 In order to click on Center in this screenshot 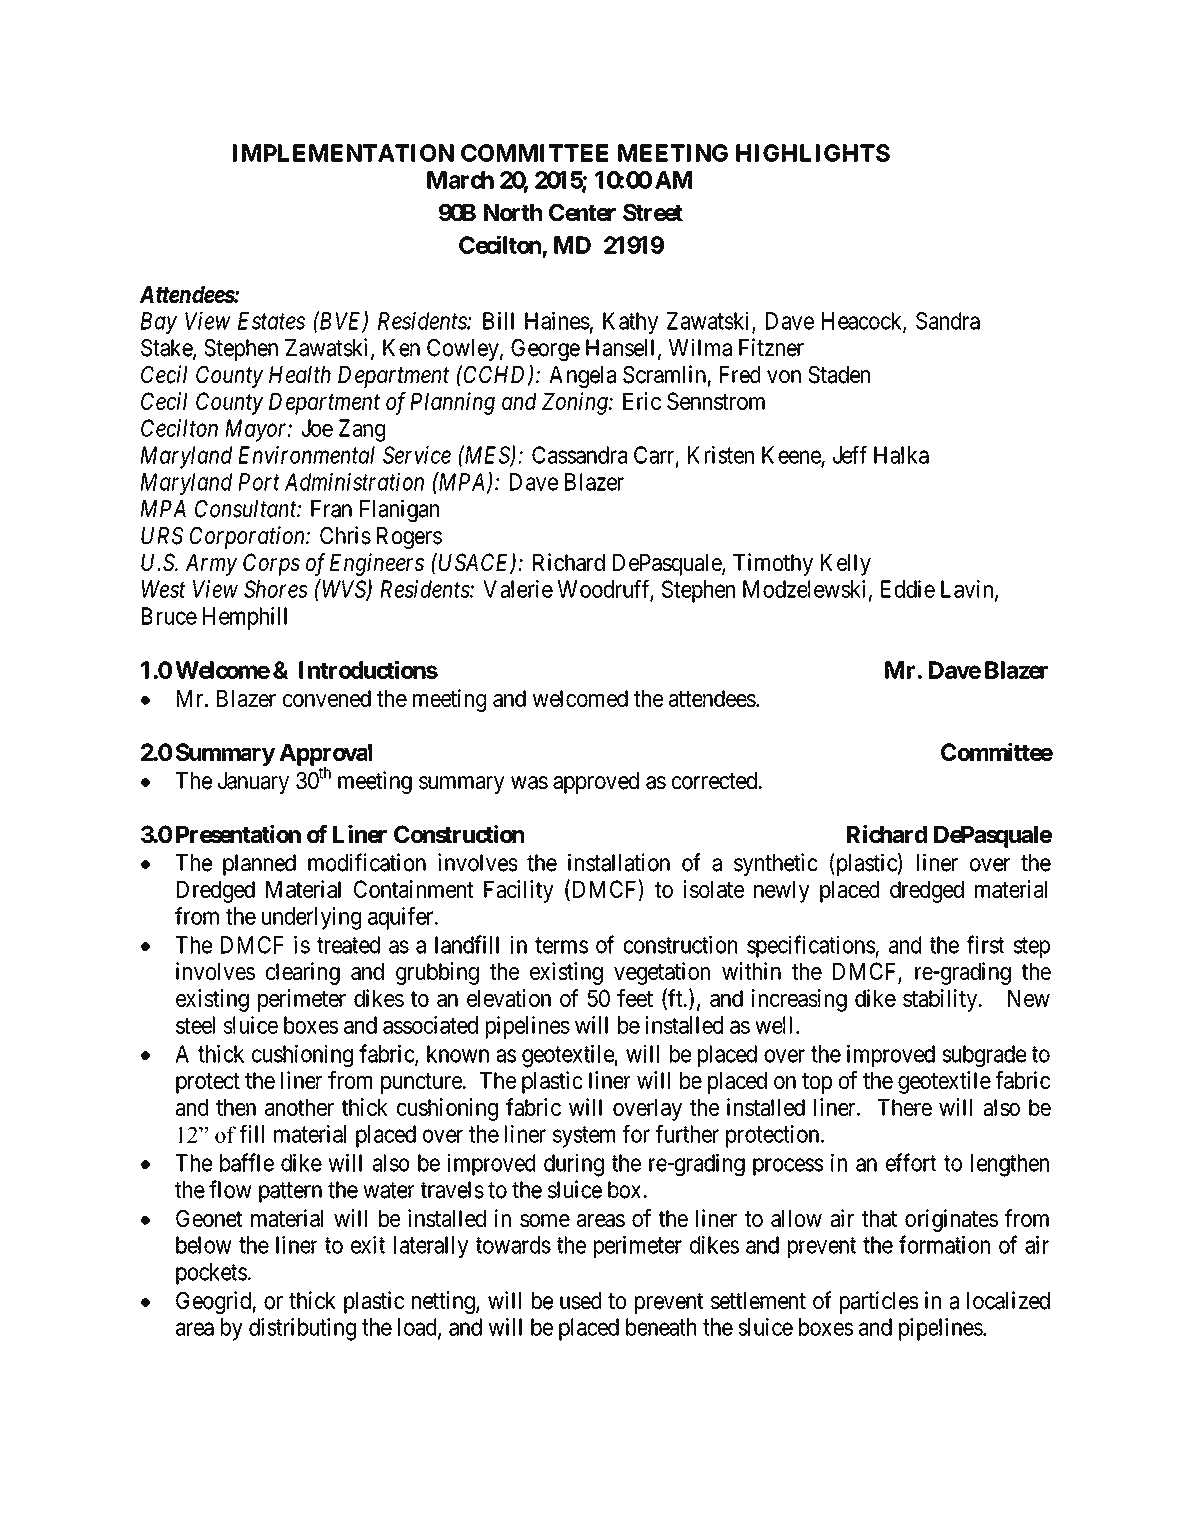, I will do `click(582, 213)`.
